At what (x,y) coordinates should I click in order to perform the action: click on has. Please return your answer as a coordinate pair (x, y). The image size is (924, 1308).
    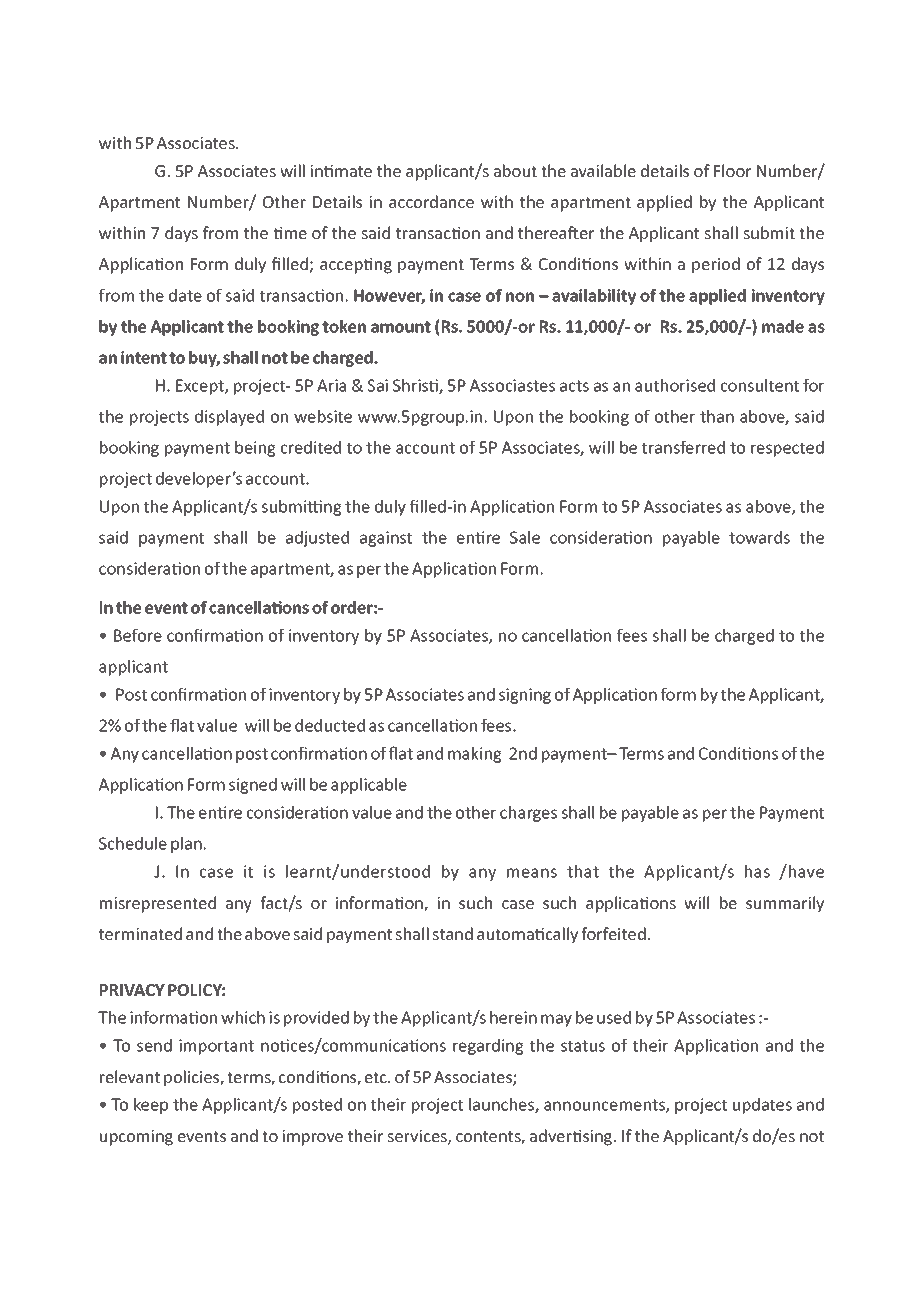
    Looking at the image, I should click on (757, 871).
